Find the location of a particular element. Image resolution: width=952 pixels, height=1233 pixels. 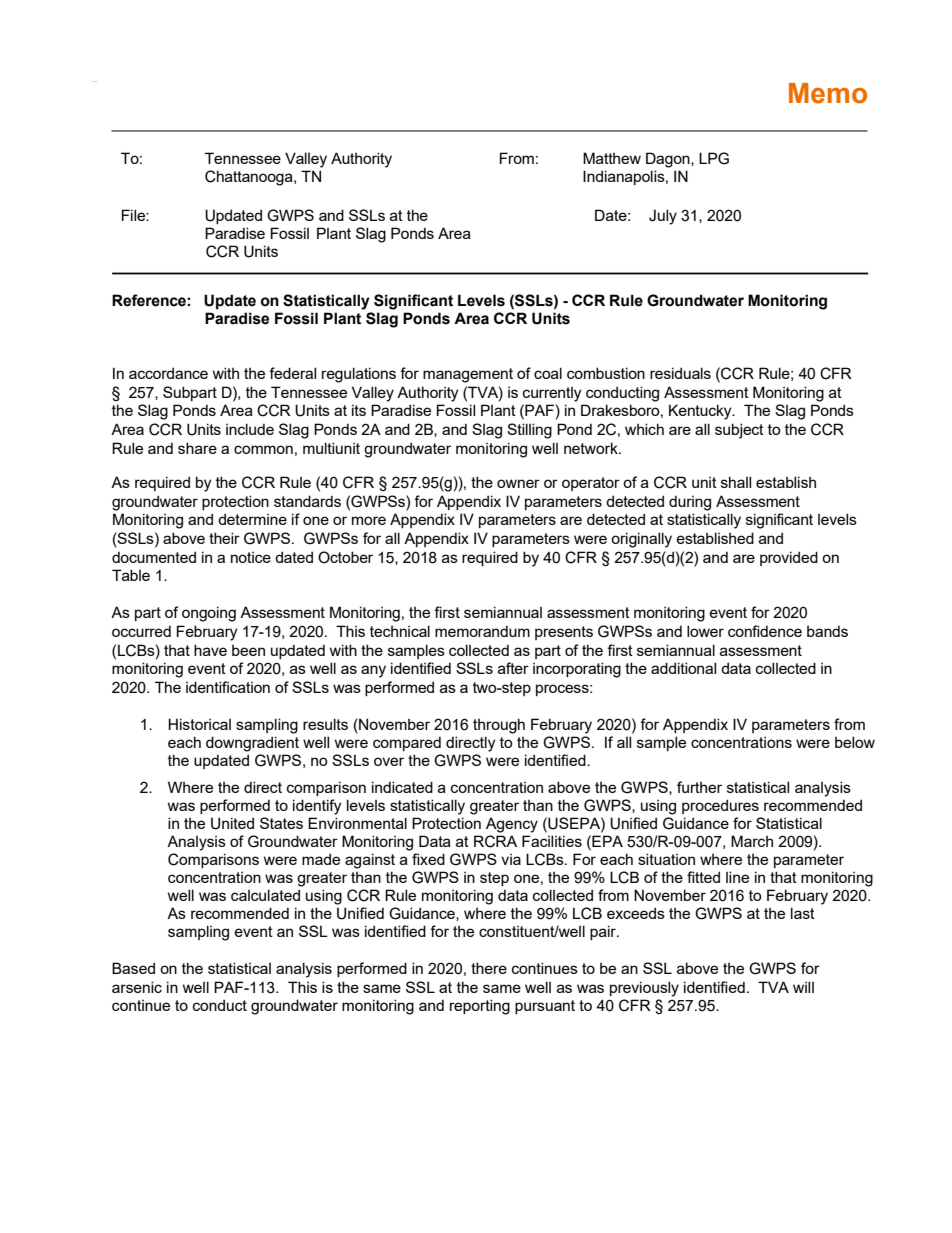

arsenic is located at coordinates (137, 987).
